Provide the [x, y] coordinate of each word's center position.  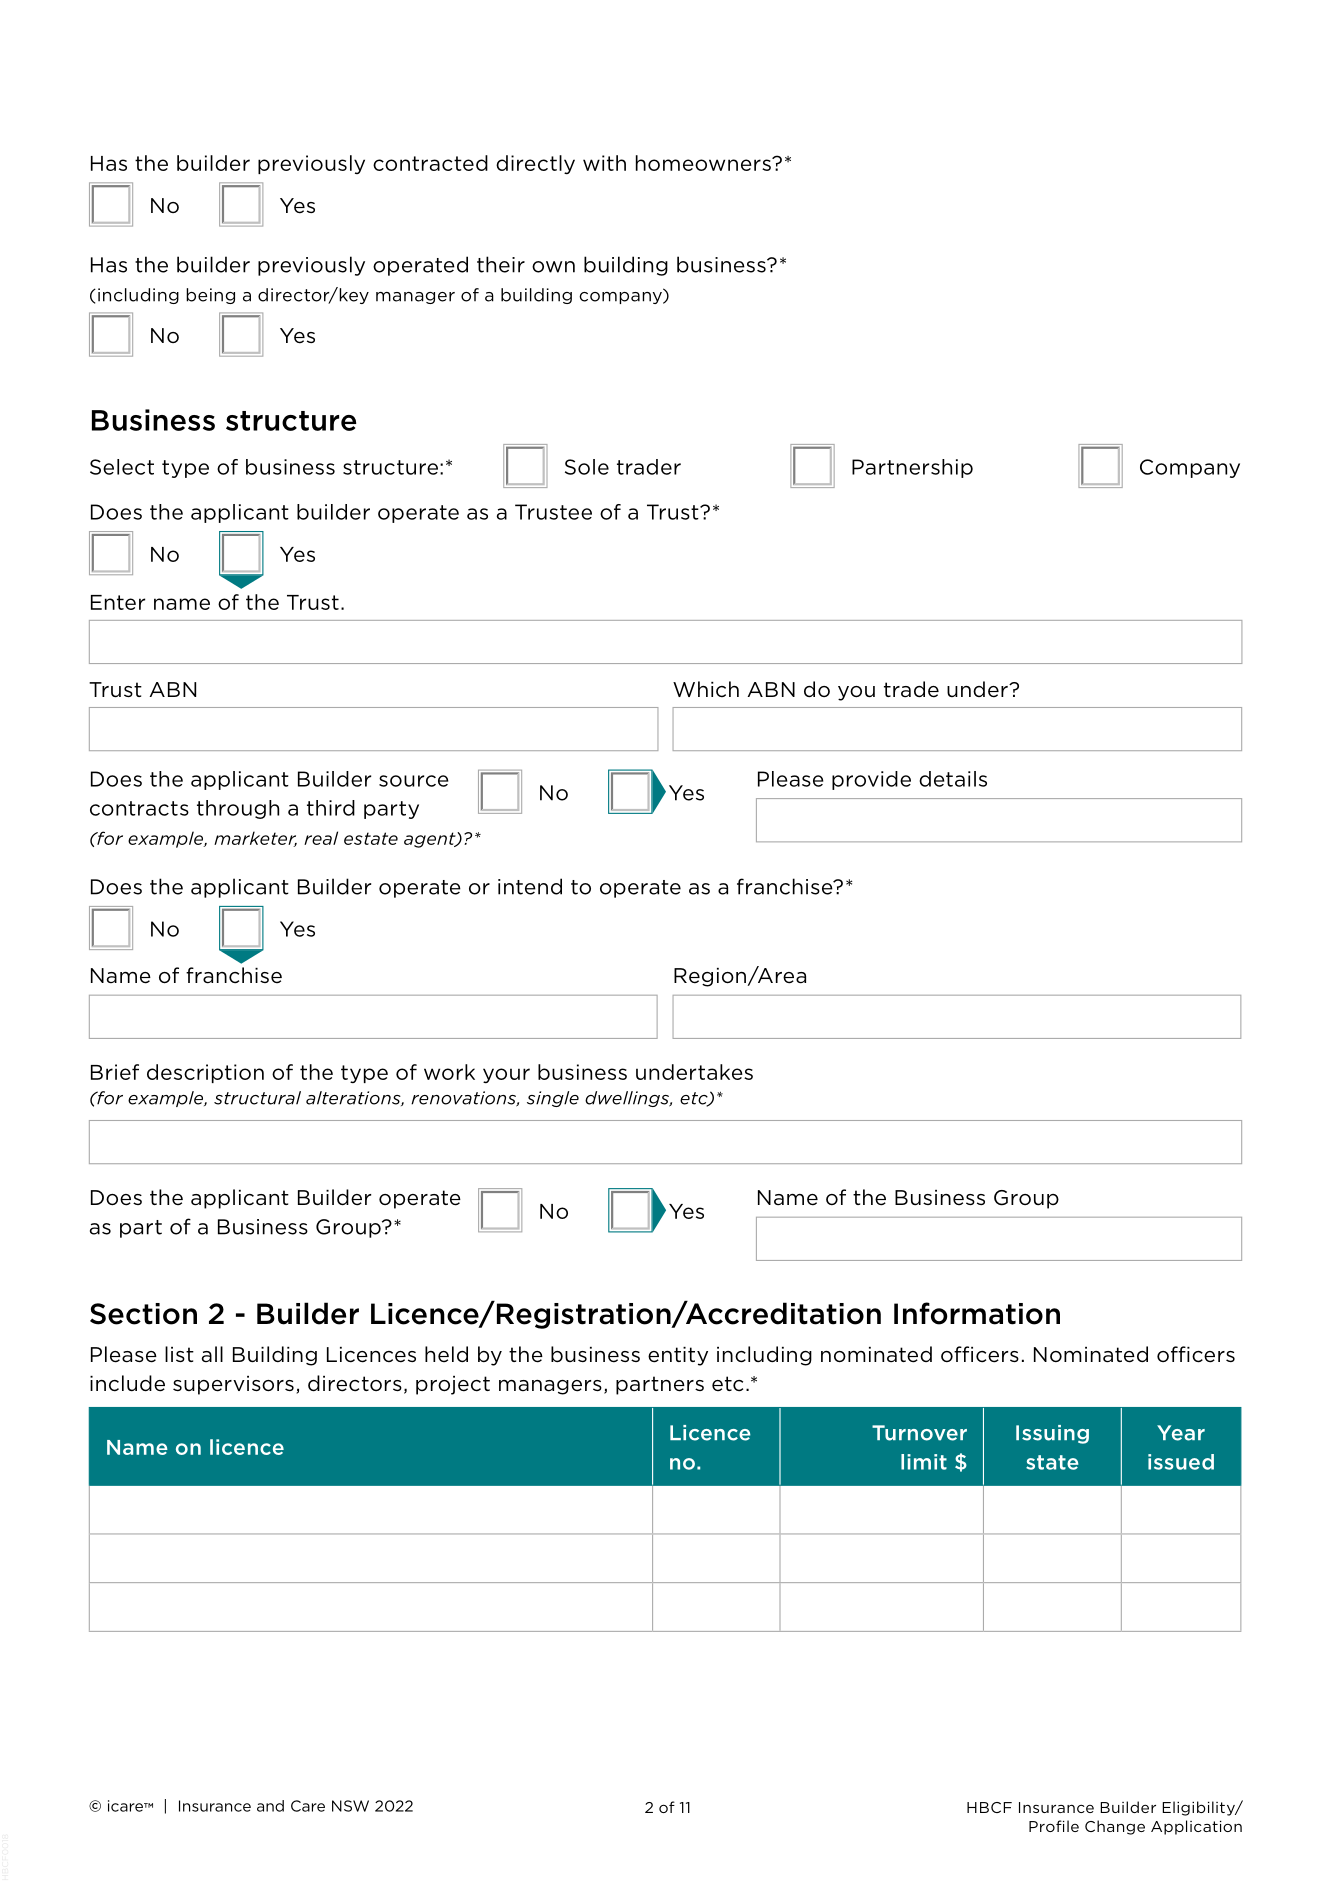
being [210, 296]
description [205, 1073]
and [270, 1806]
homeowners [704, 163]
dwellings [628, 1099]
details [953, 779]
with [604, 163]
